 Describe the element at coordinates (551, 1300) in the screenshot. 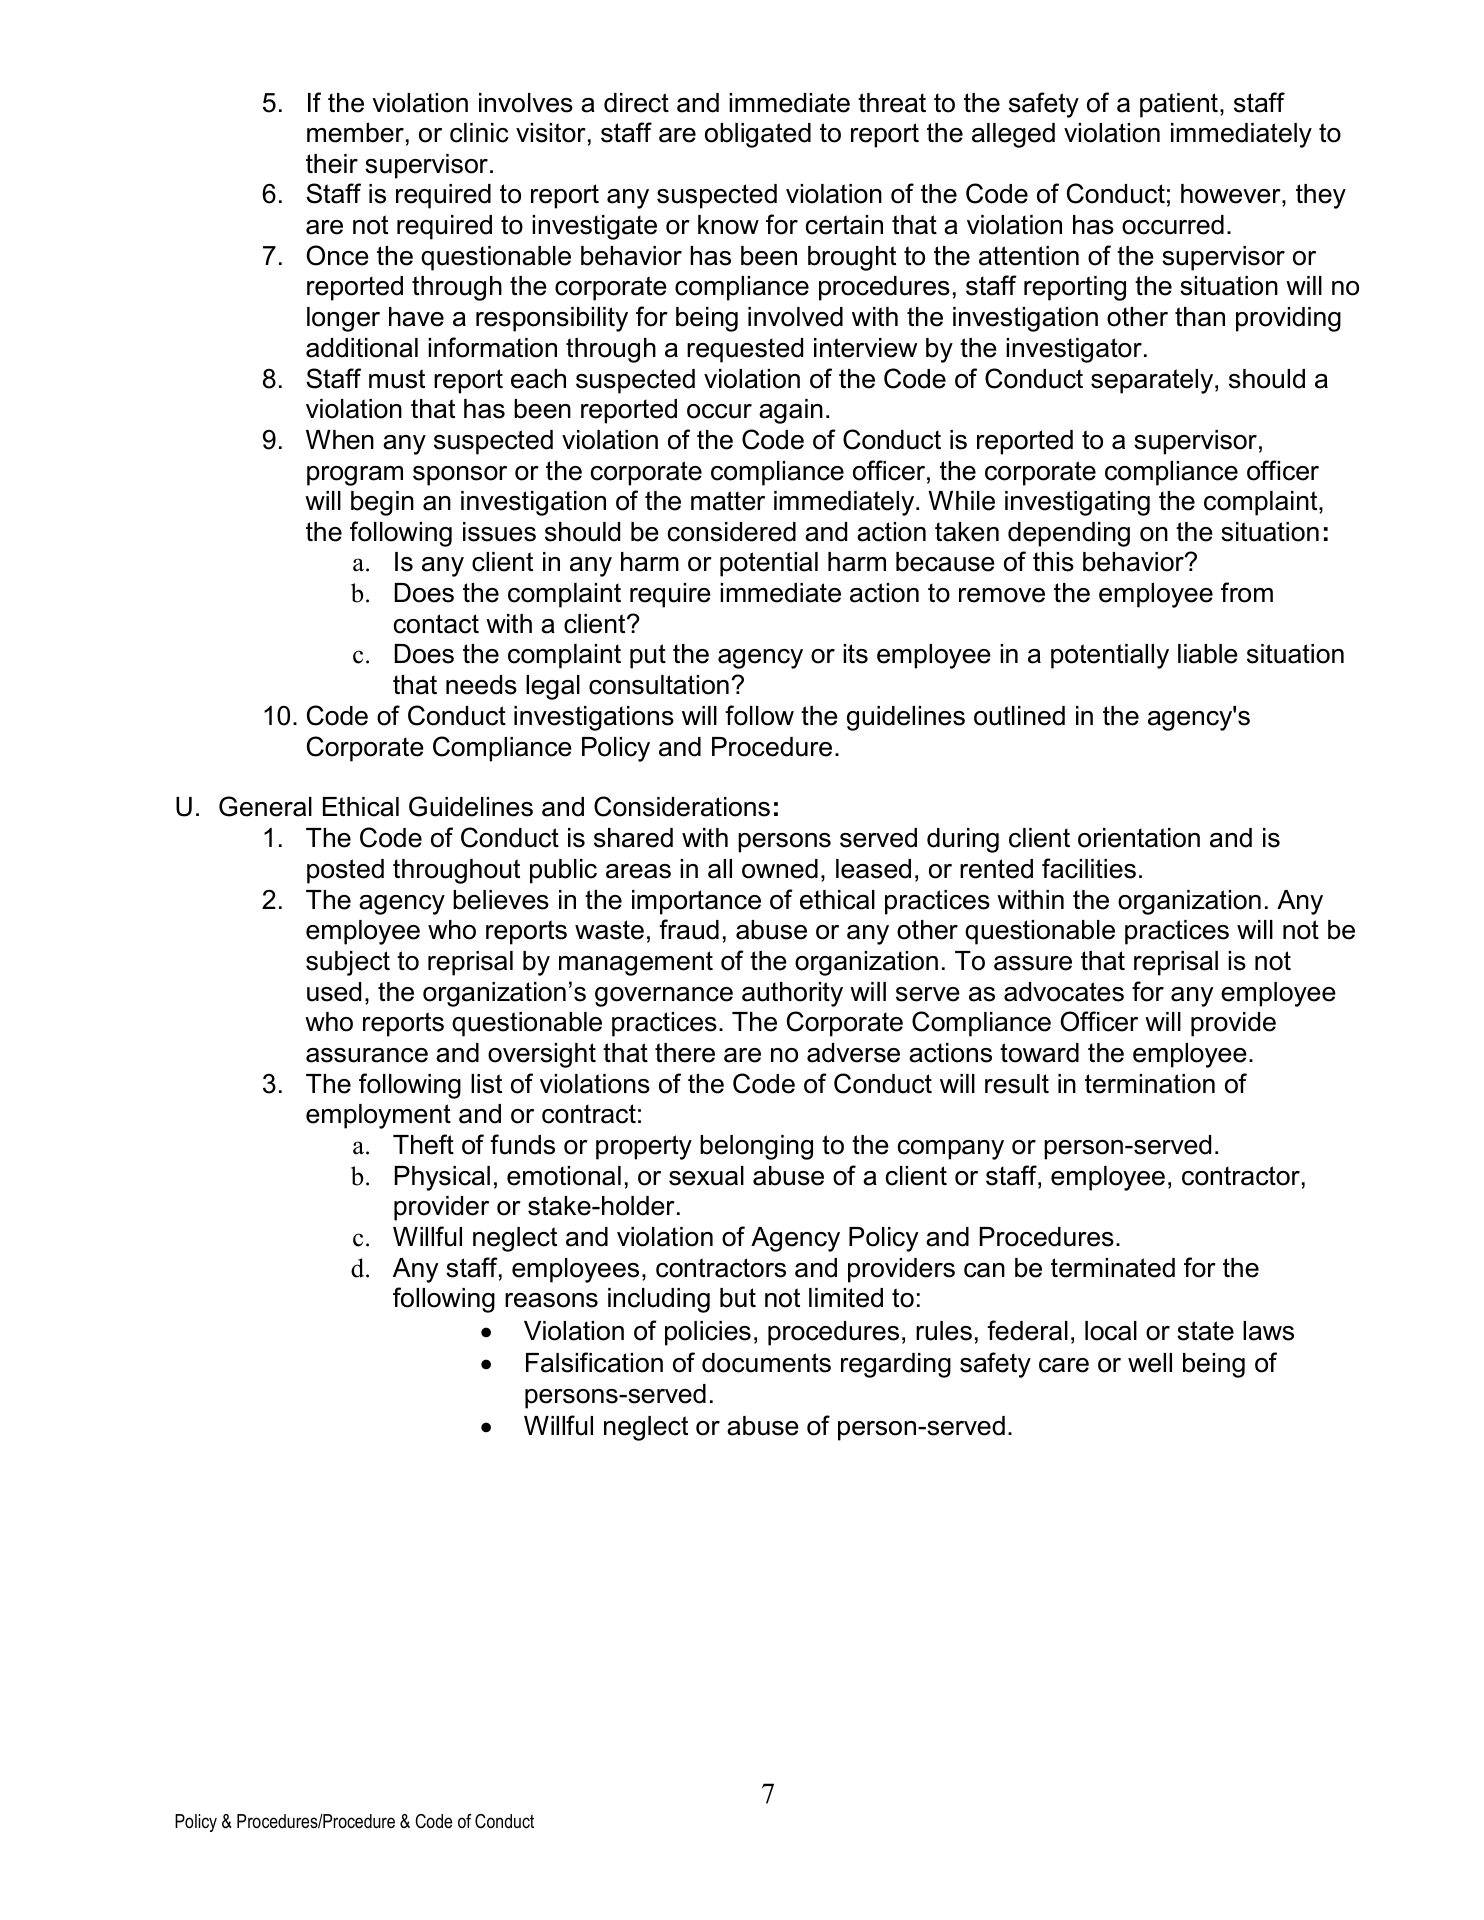

I see `reasons` at that location.
